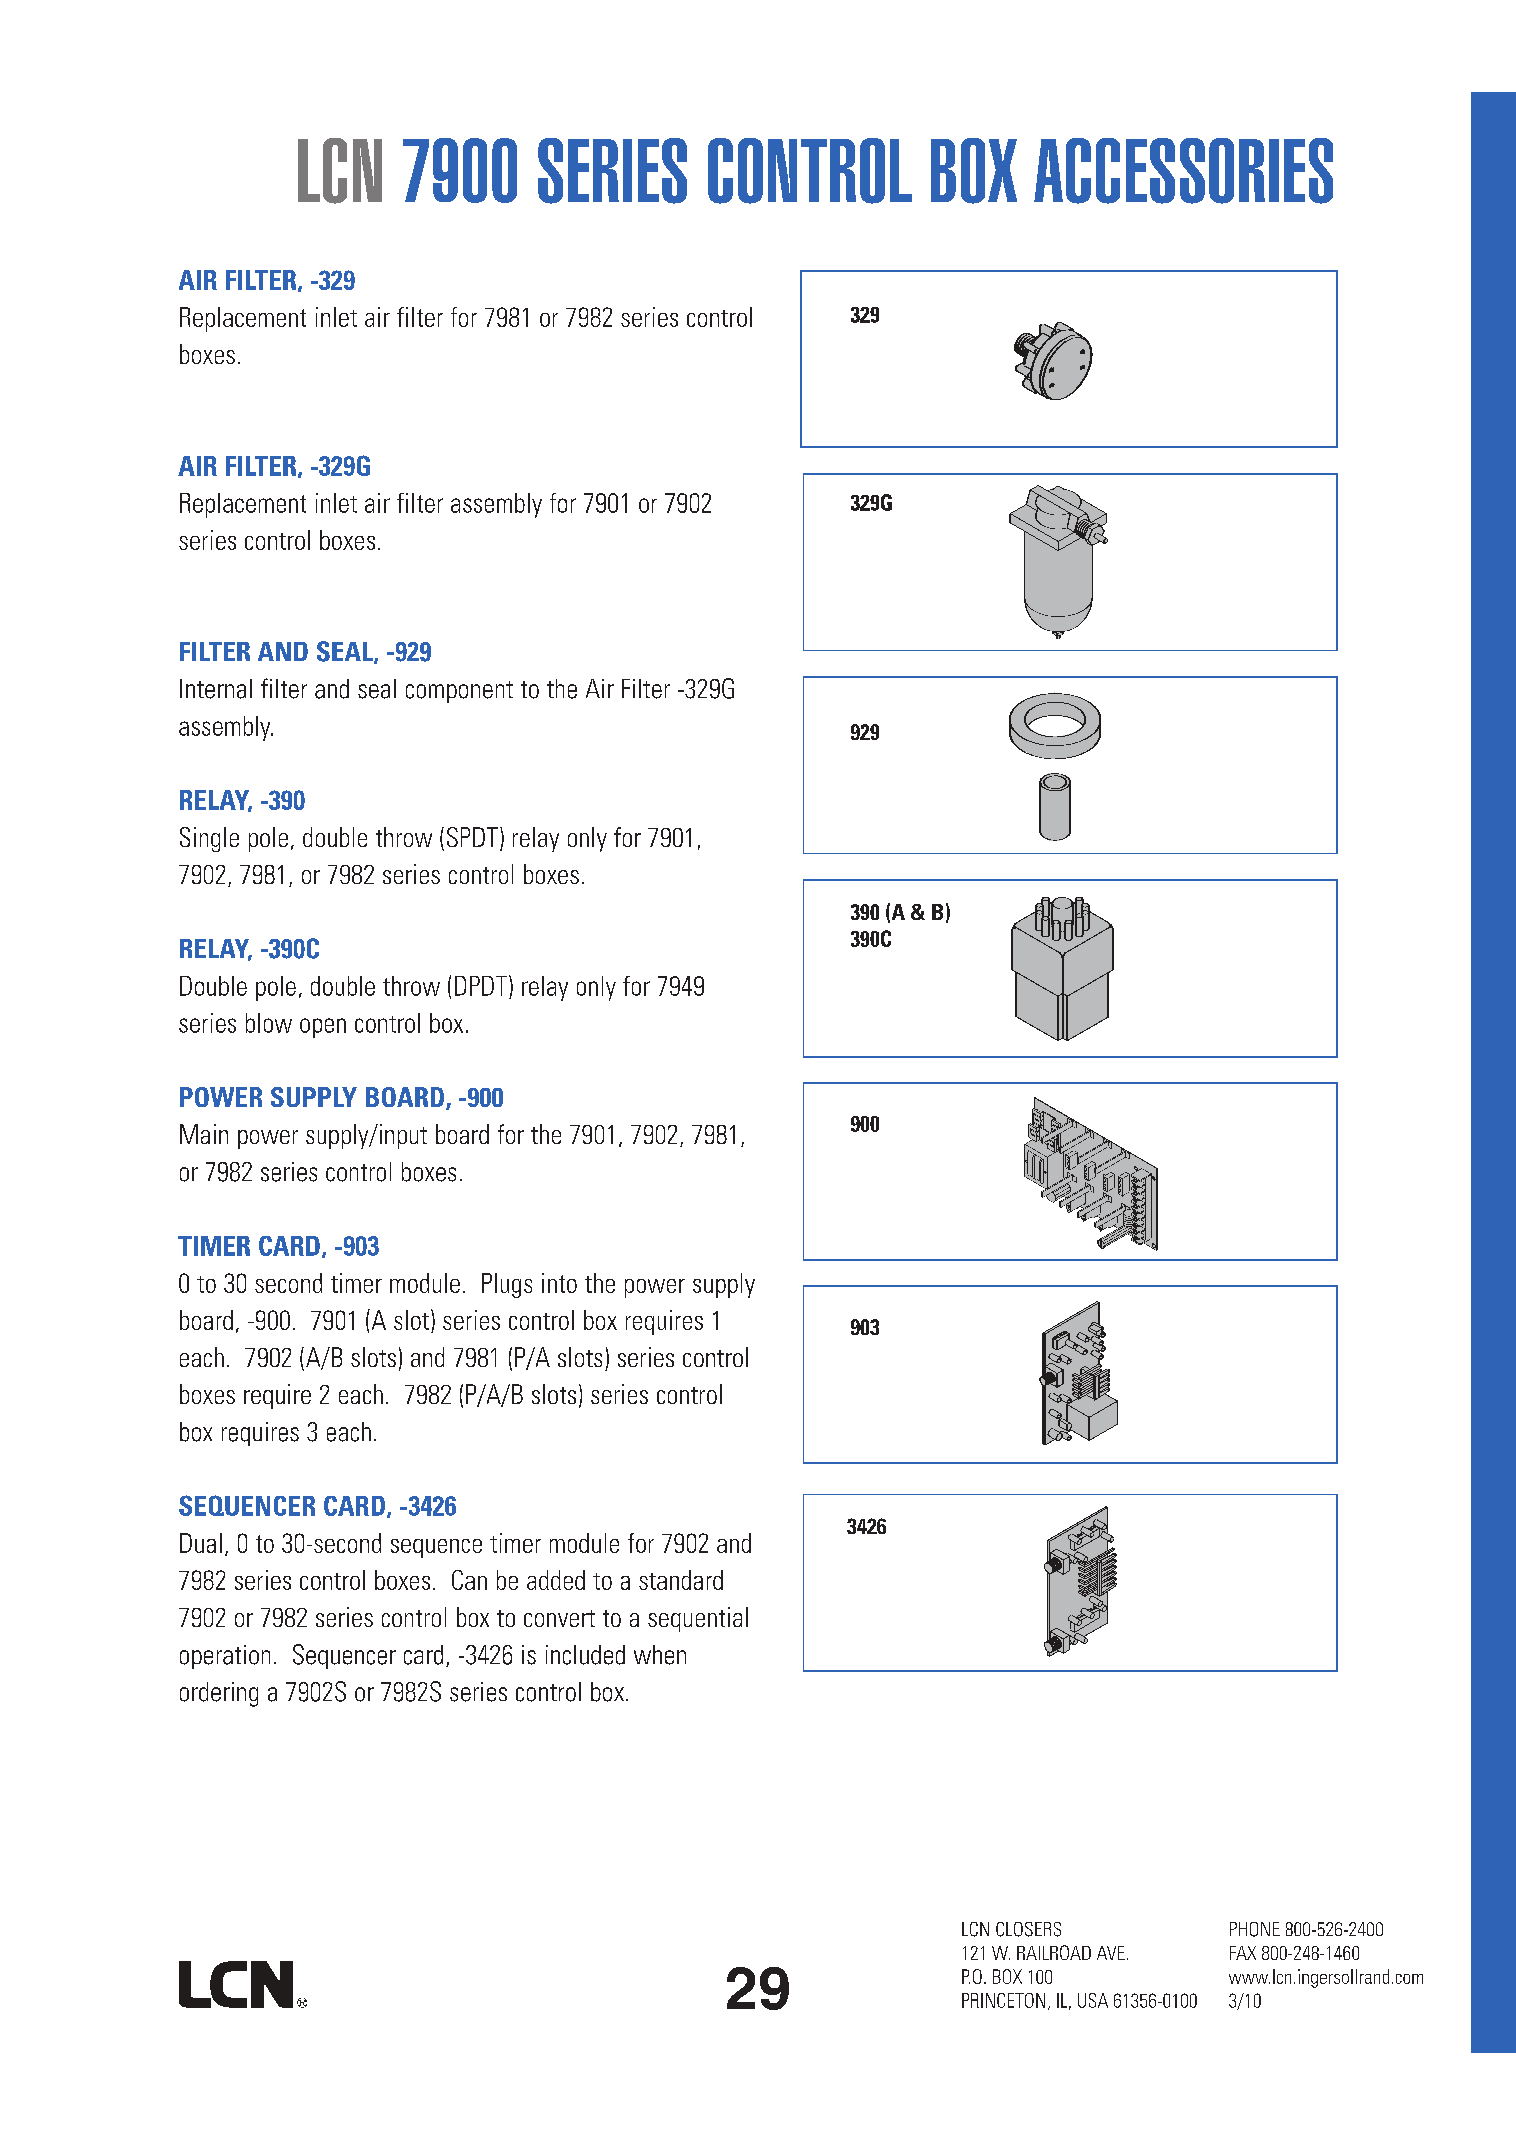  What do you see at coordinates (559, 1283) in the document?
I see `into` at bounding box center [559, 1283].
